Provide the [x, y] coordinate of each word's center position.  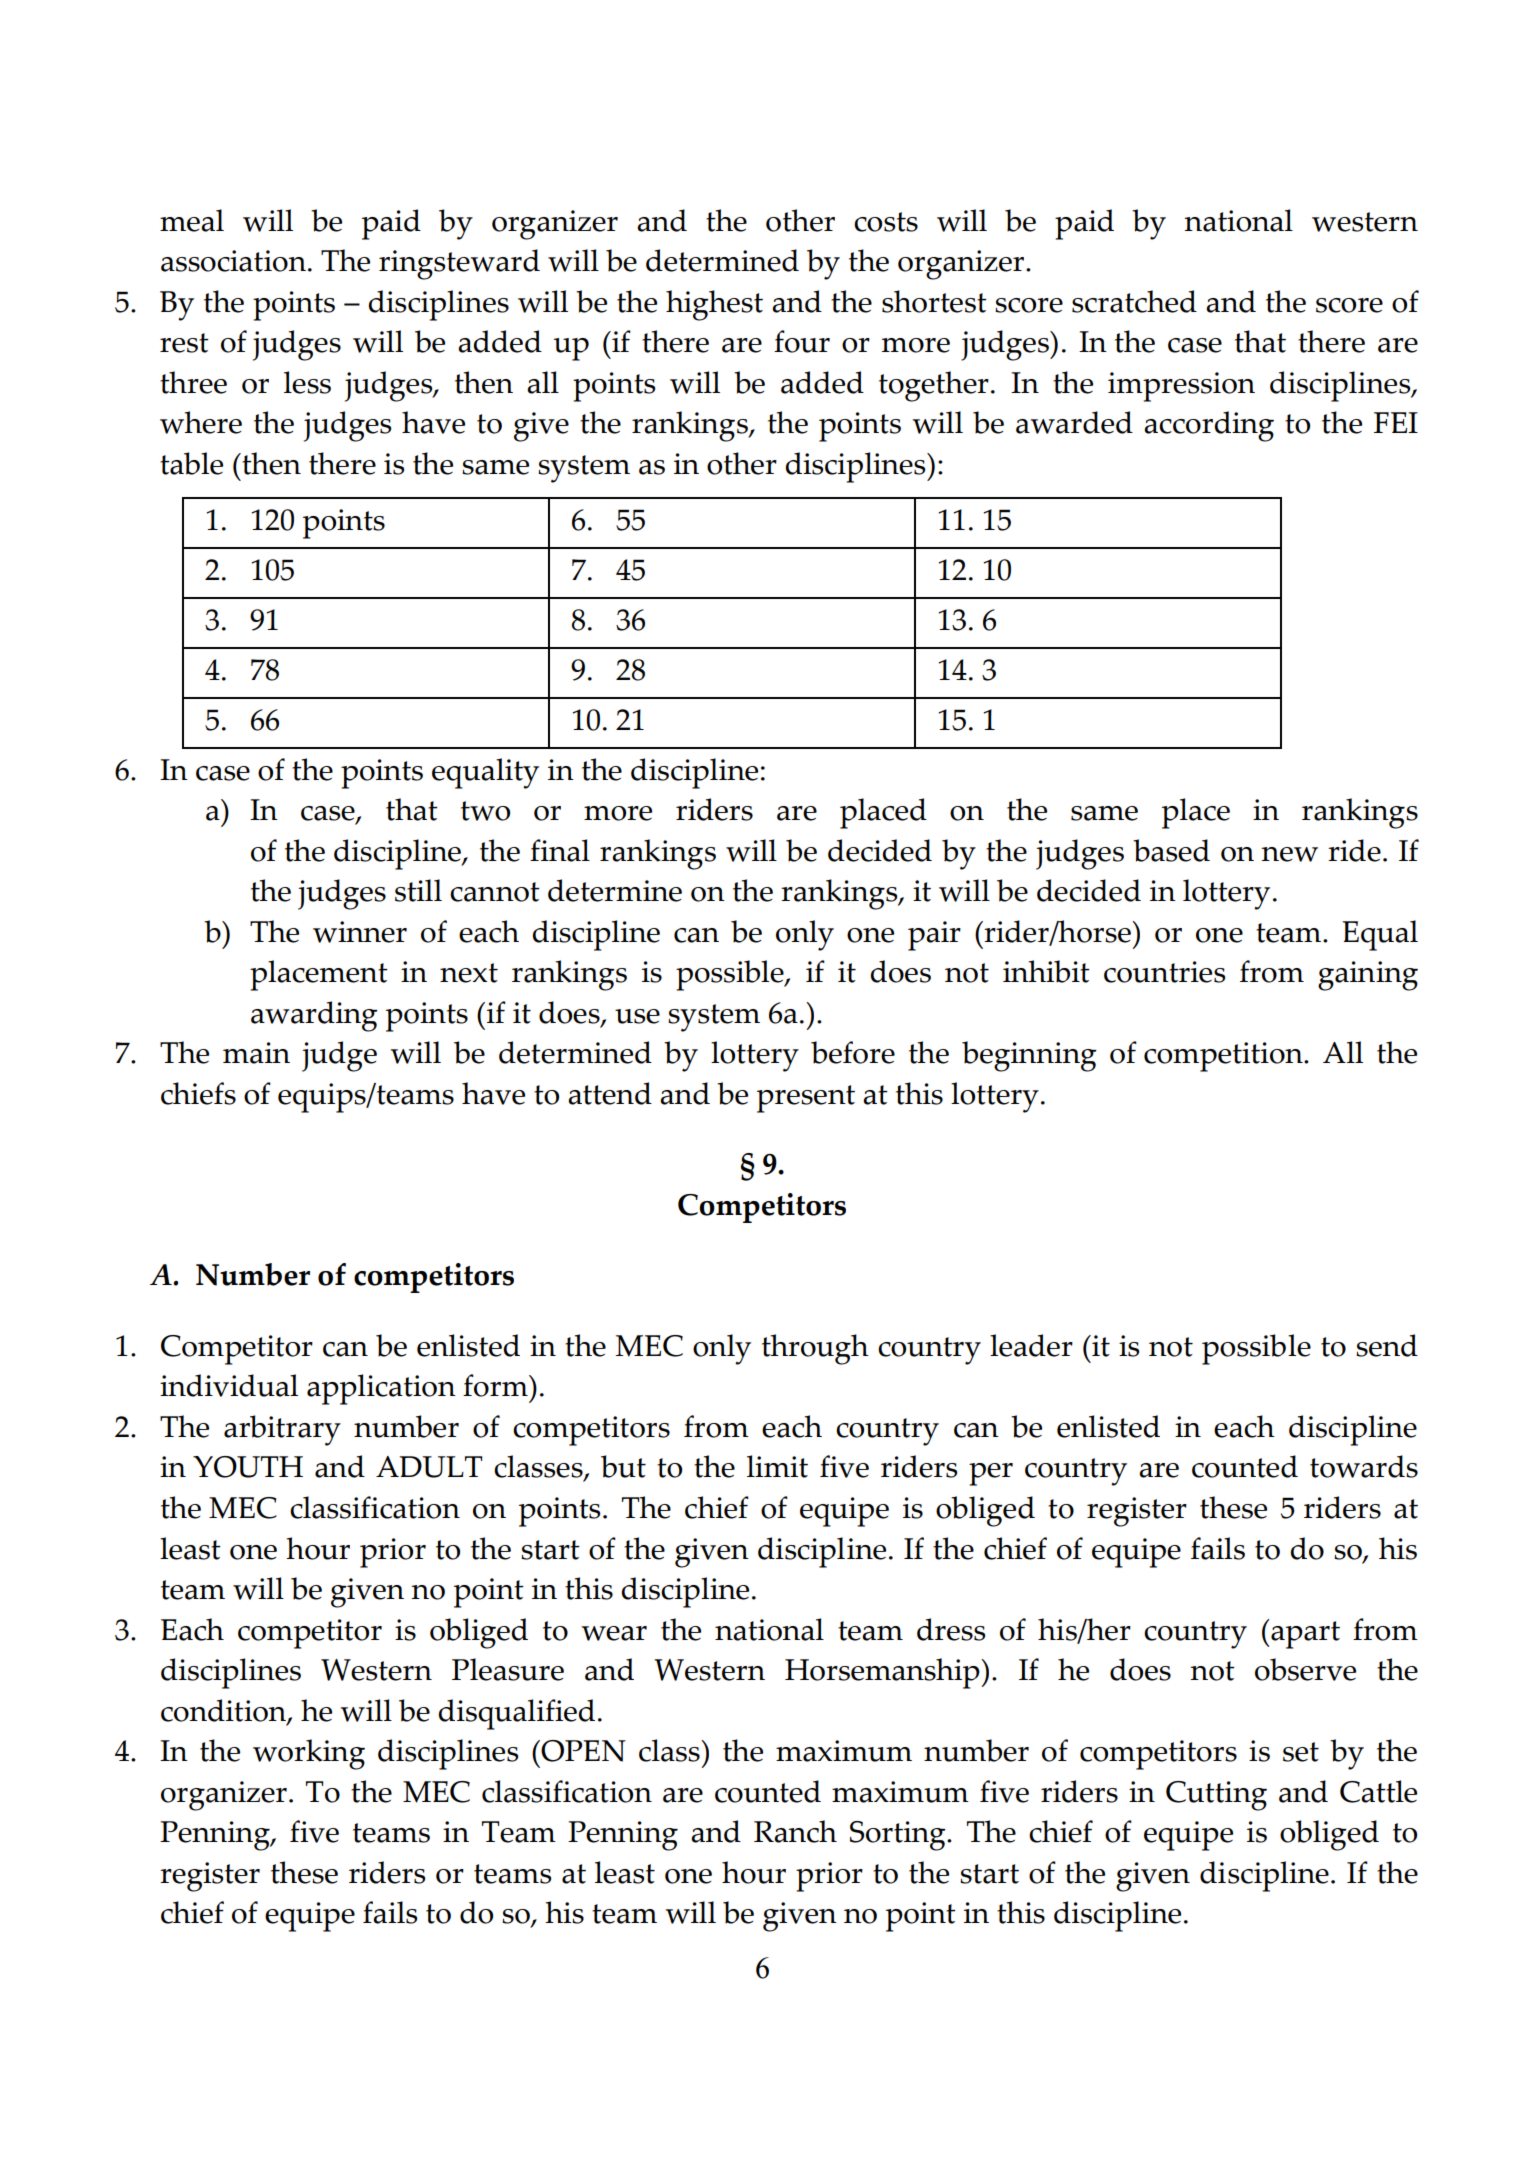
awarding [314, 1016]
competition [1224, 1057]
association [233, 261]
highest [714, 305]
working [309, 1754]
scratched [1134, 301]
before [853, 1052]
